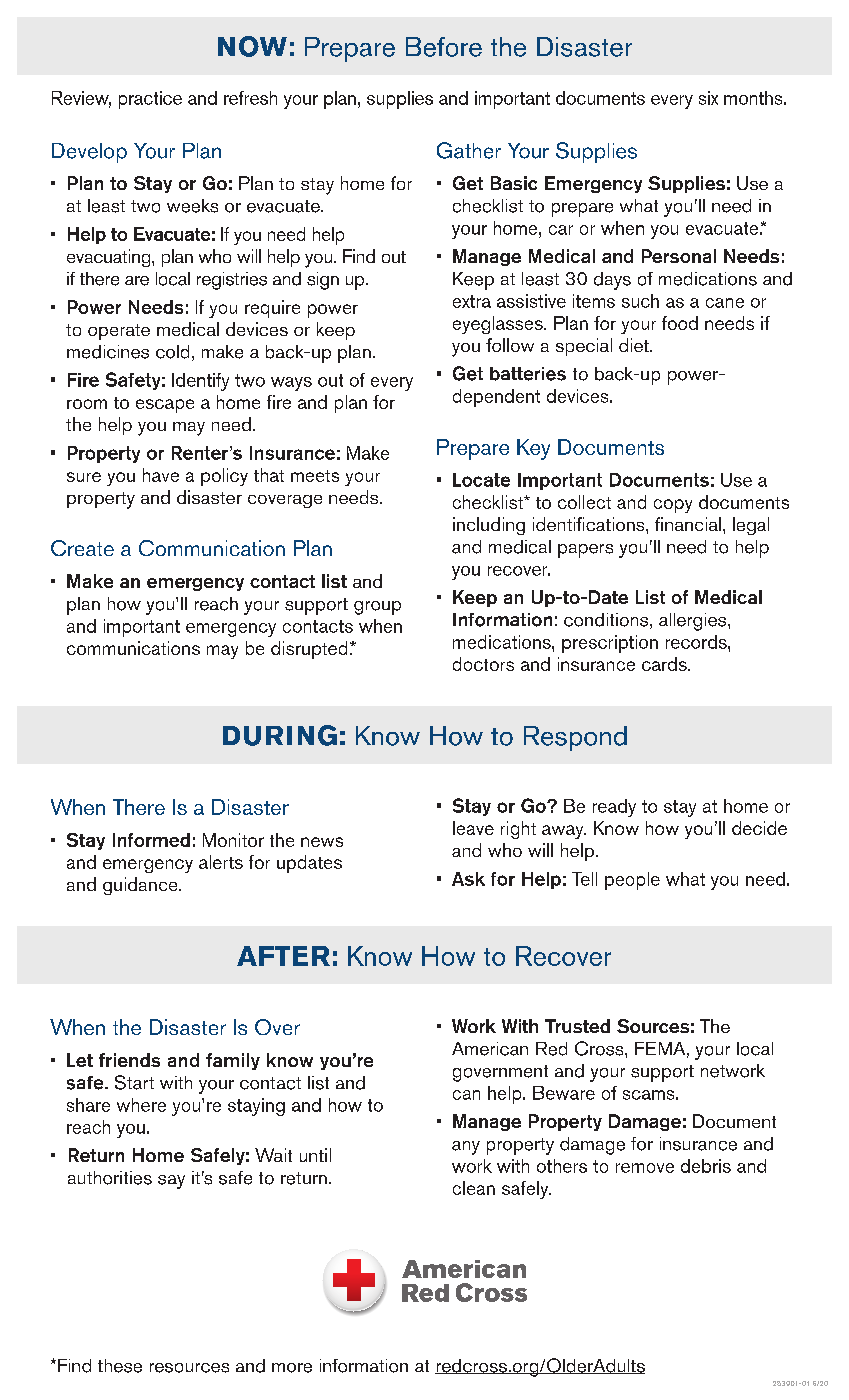 This screenshot has height=1400, width=849. What do you see at coordinates (377, 608) in the screenshot?
I see `group` at bounding box center [377, 608].
